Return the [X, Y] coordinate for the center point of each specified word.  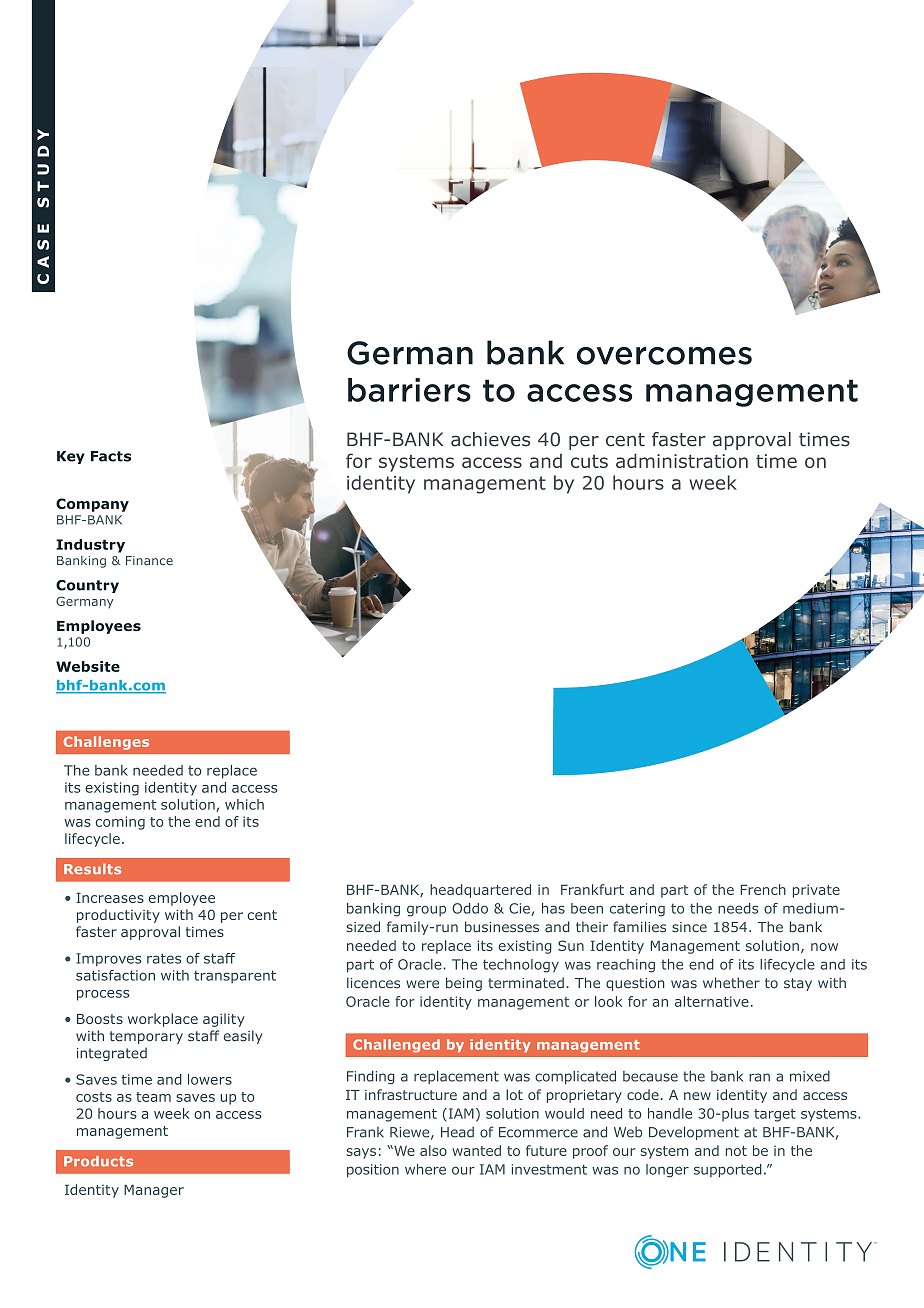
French [763, 889]
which [244, 804]
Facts [111, 456]
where [425, 1169]
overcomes [664, 356]
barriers [409, 390]
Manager [154, 1191]
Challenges [106, 743]
